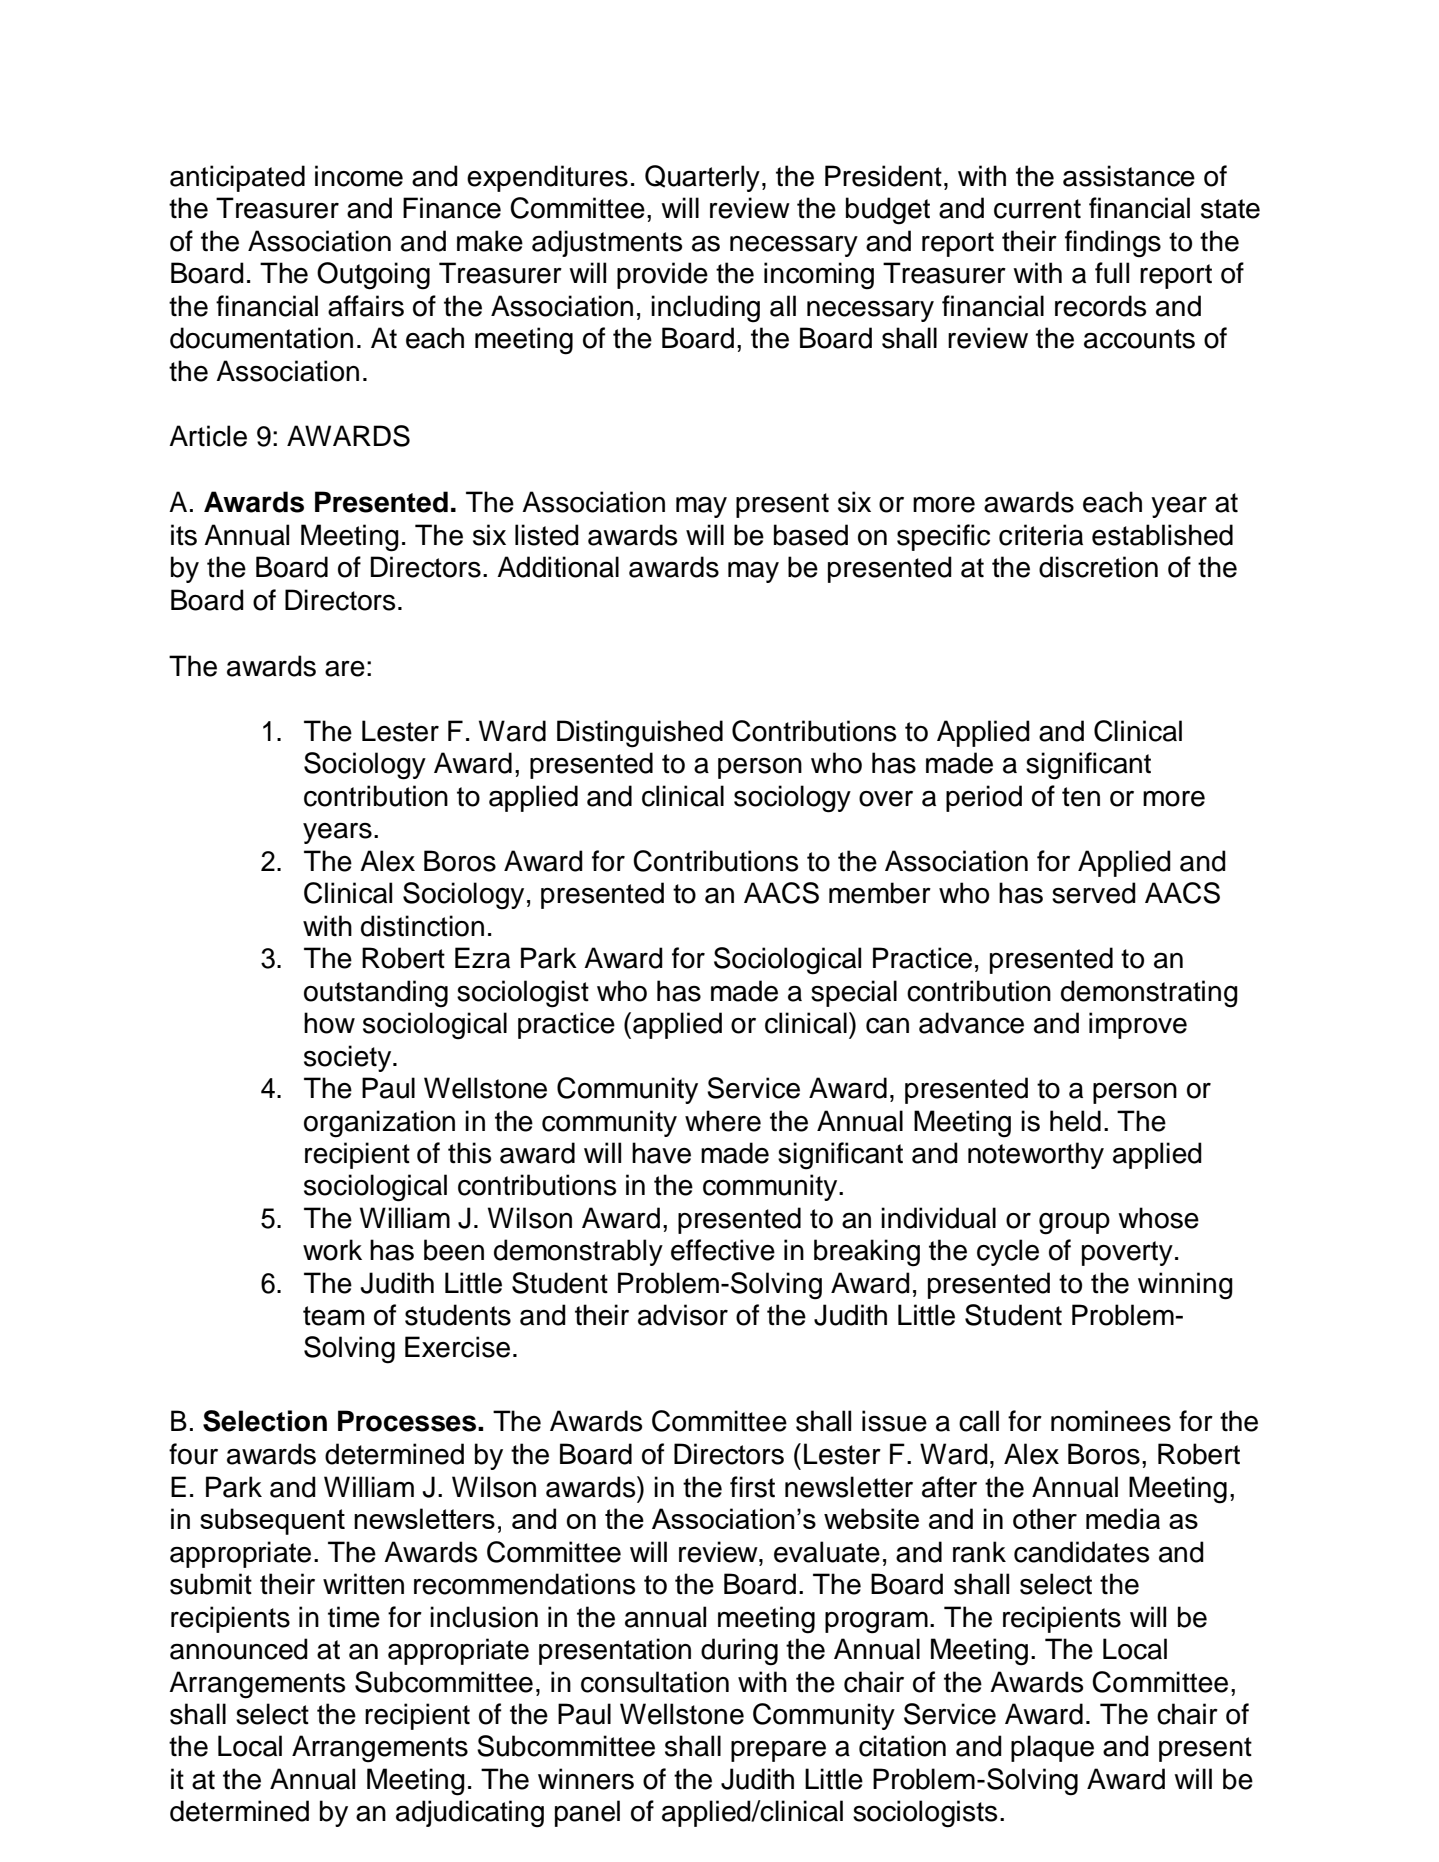 The image size is (1439, 1862). Describe the element at coordinates (1113, 244) in the document. I see `findings` at that location.
